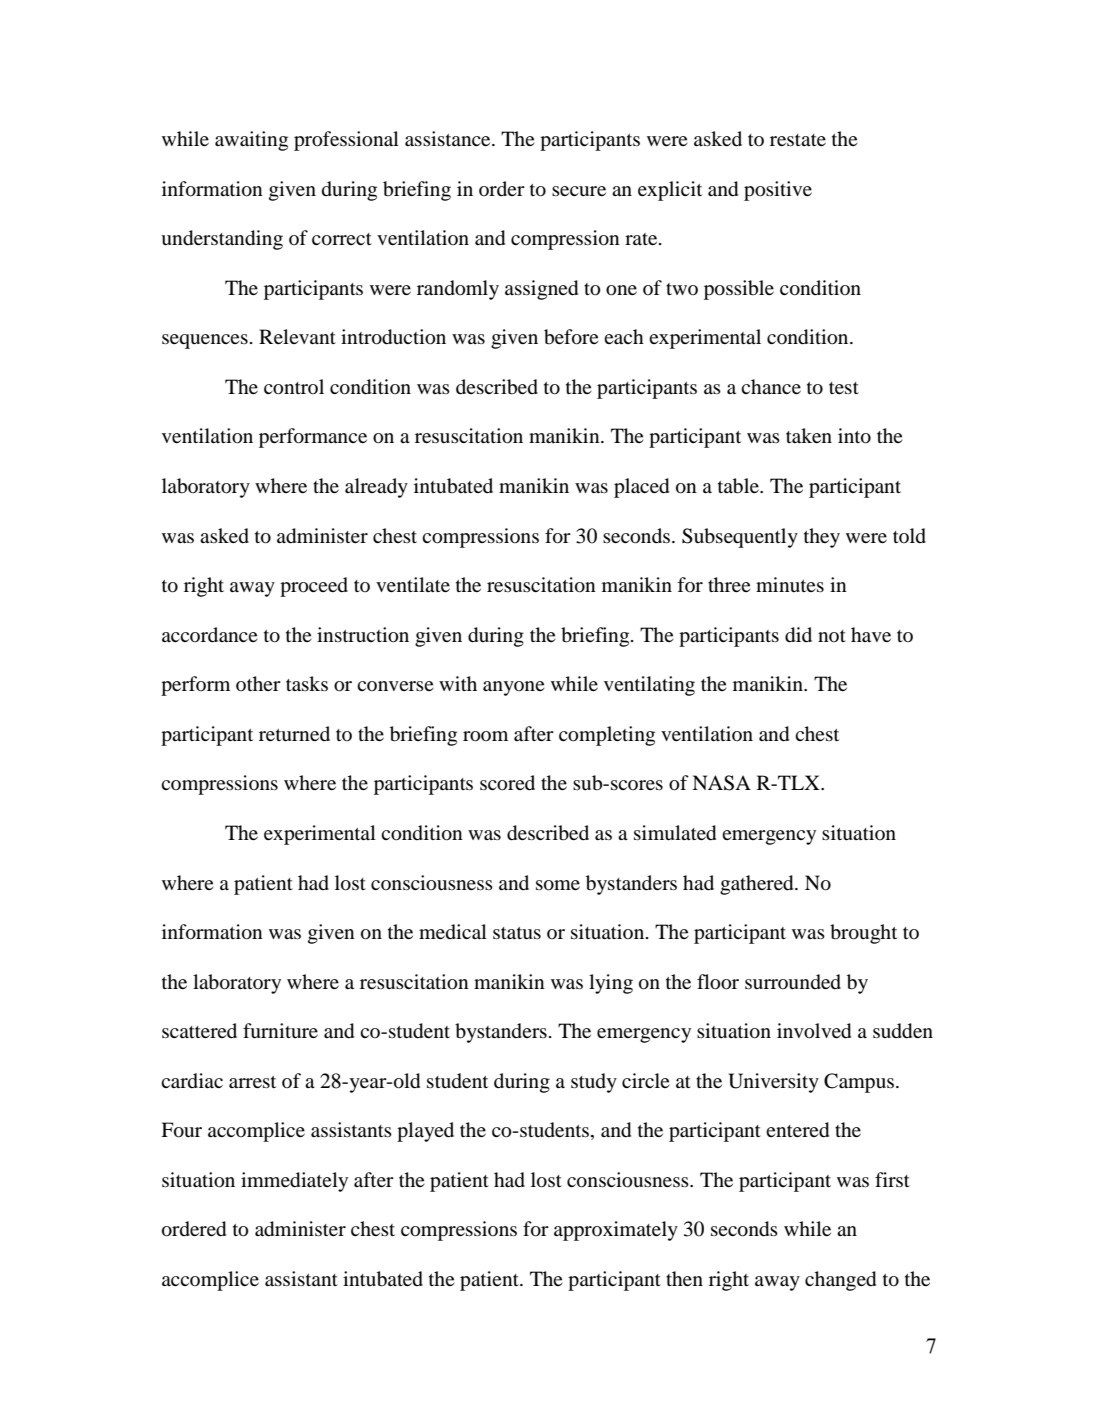 This image has width=1098, height=1422. Describe the element at coordinates (809, 435) in the image. I see `taken` at that location.
